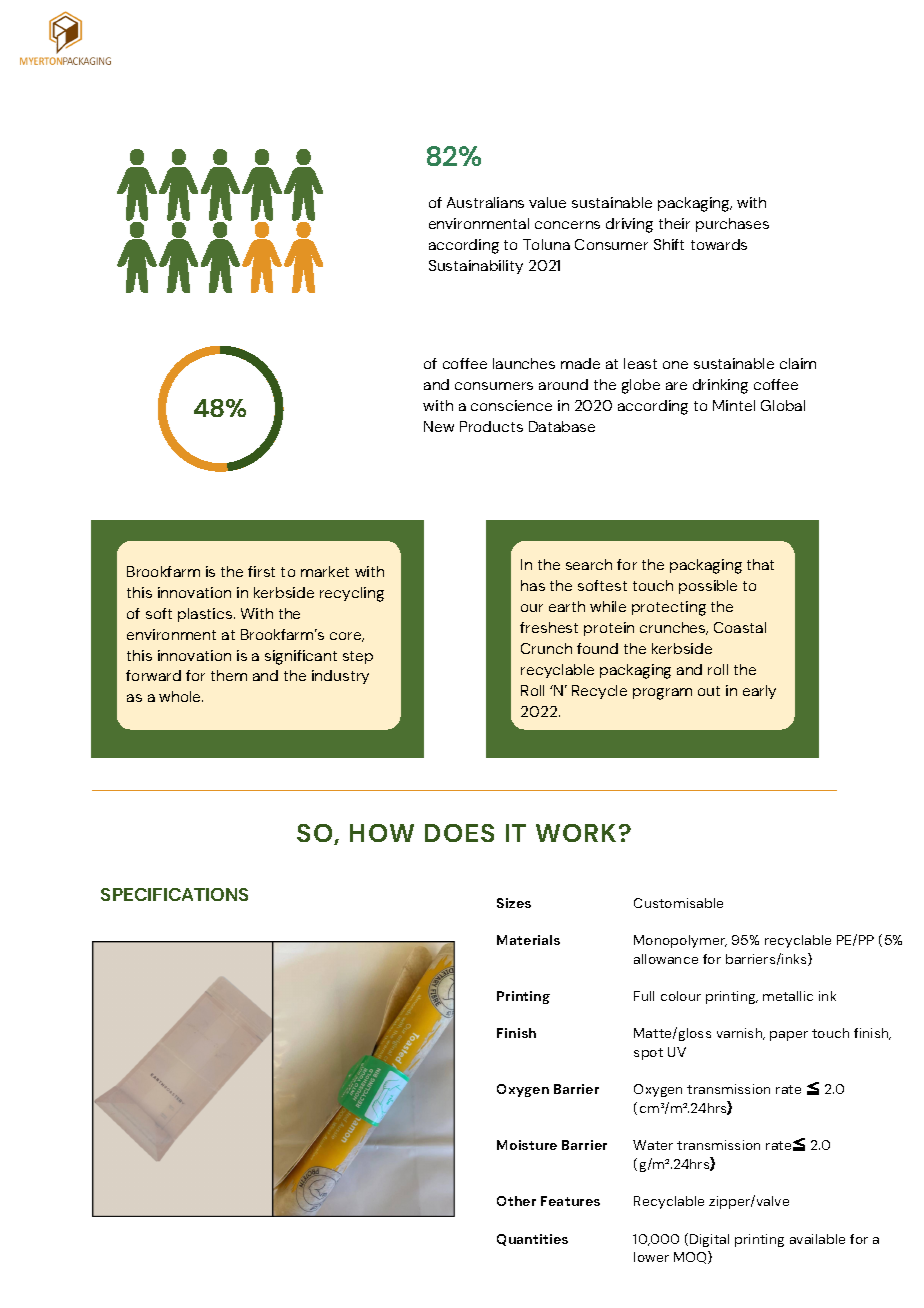 The width and height of the screenshot is (924, 1308). Describe the element at coordinates (485, 202) in the screenshot. I see `Australians` at that location.
